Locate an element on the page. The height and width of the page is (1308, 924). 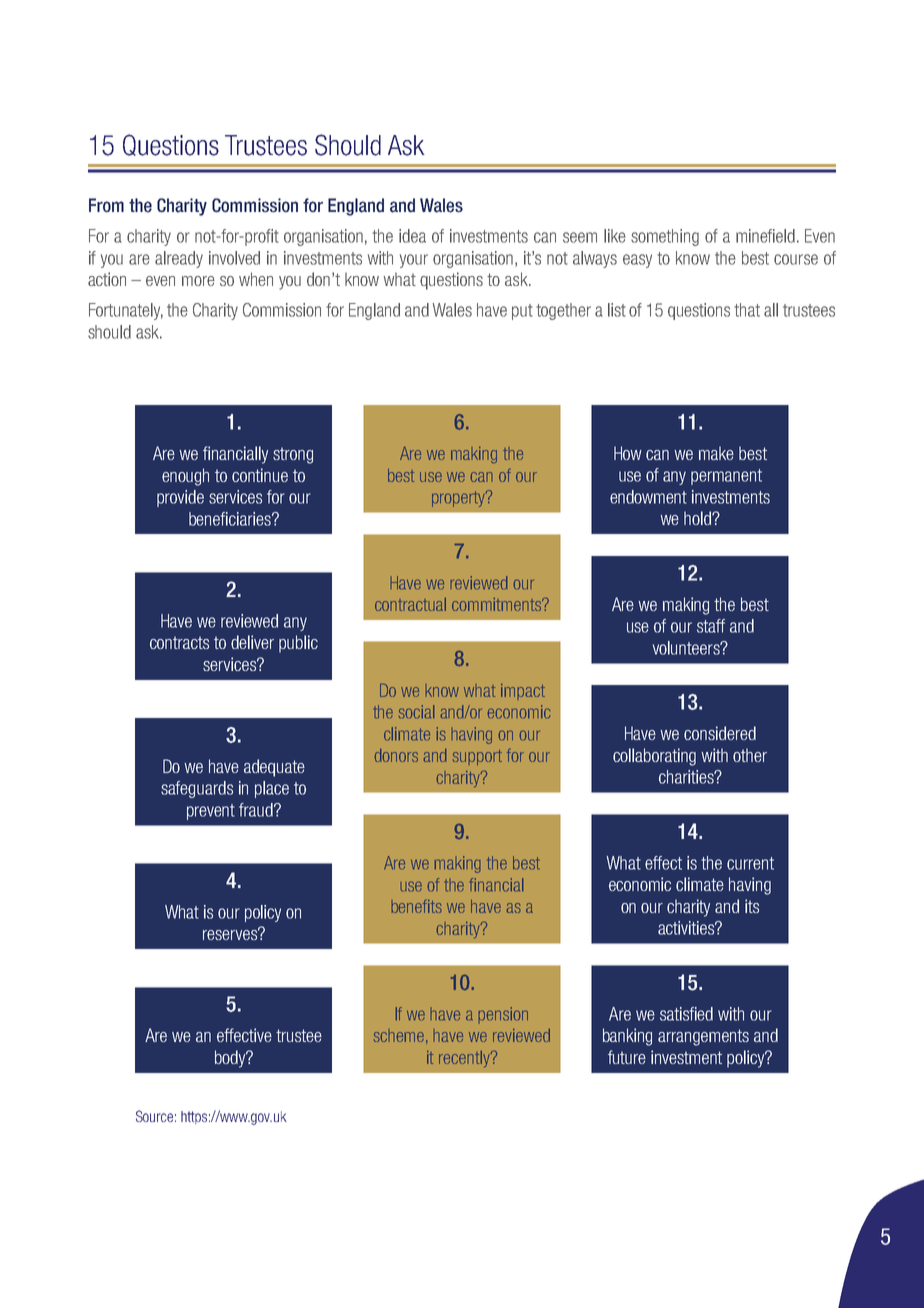
idea is located at coordinates (412, 236).
